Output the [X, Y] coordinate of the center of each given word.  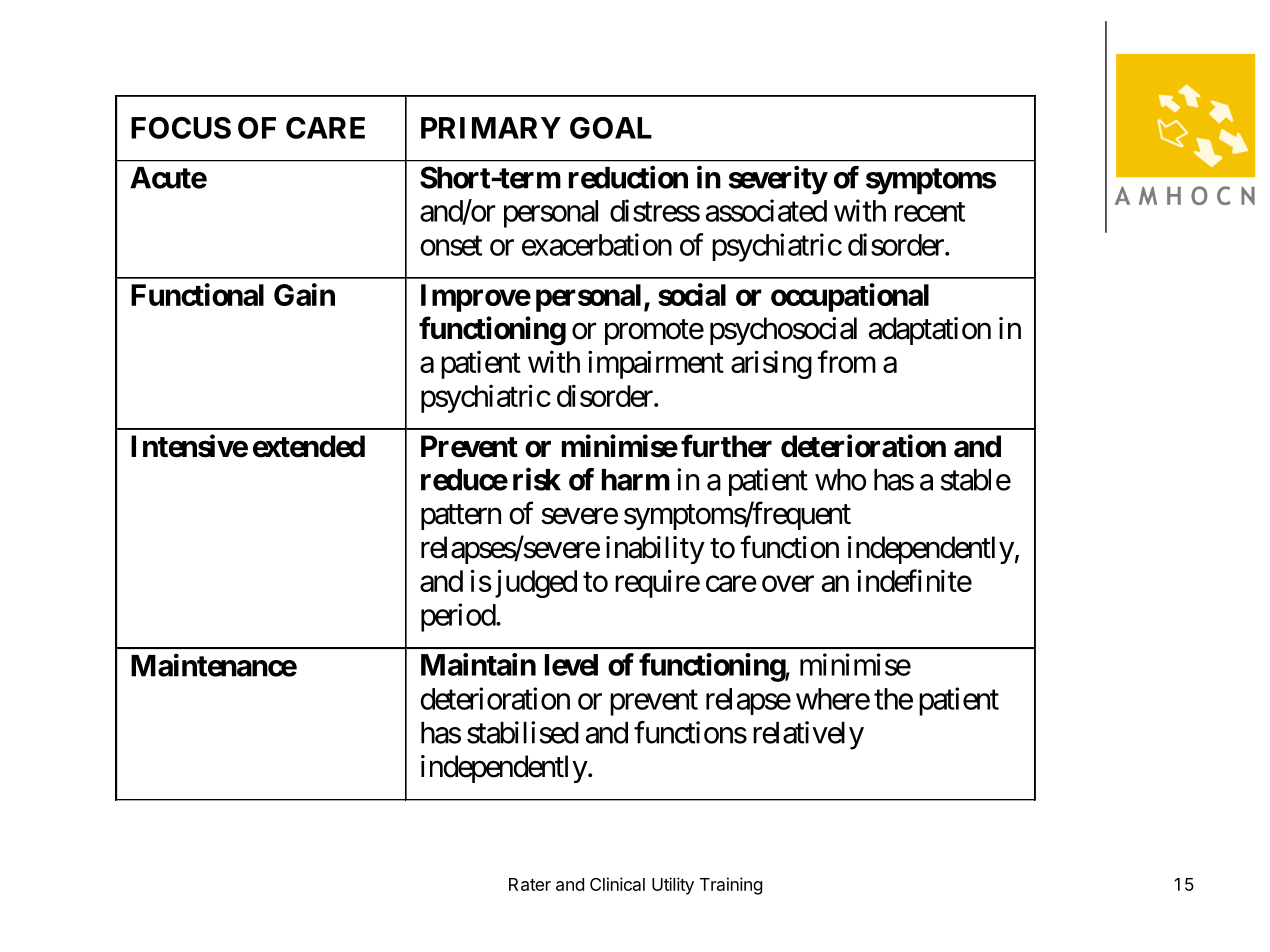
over [788, 584]
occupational [850, 297]
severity [778, 180]
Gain [304, 294]
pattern [461, 517]
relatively [808, 735]
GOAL [611, 128]
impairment [656, 364]
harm [636, 480]
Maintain [478, 664]
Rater [530, 884]
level [571, 665]
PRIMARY [491, 128]
